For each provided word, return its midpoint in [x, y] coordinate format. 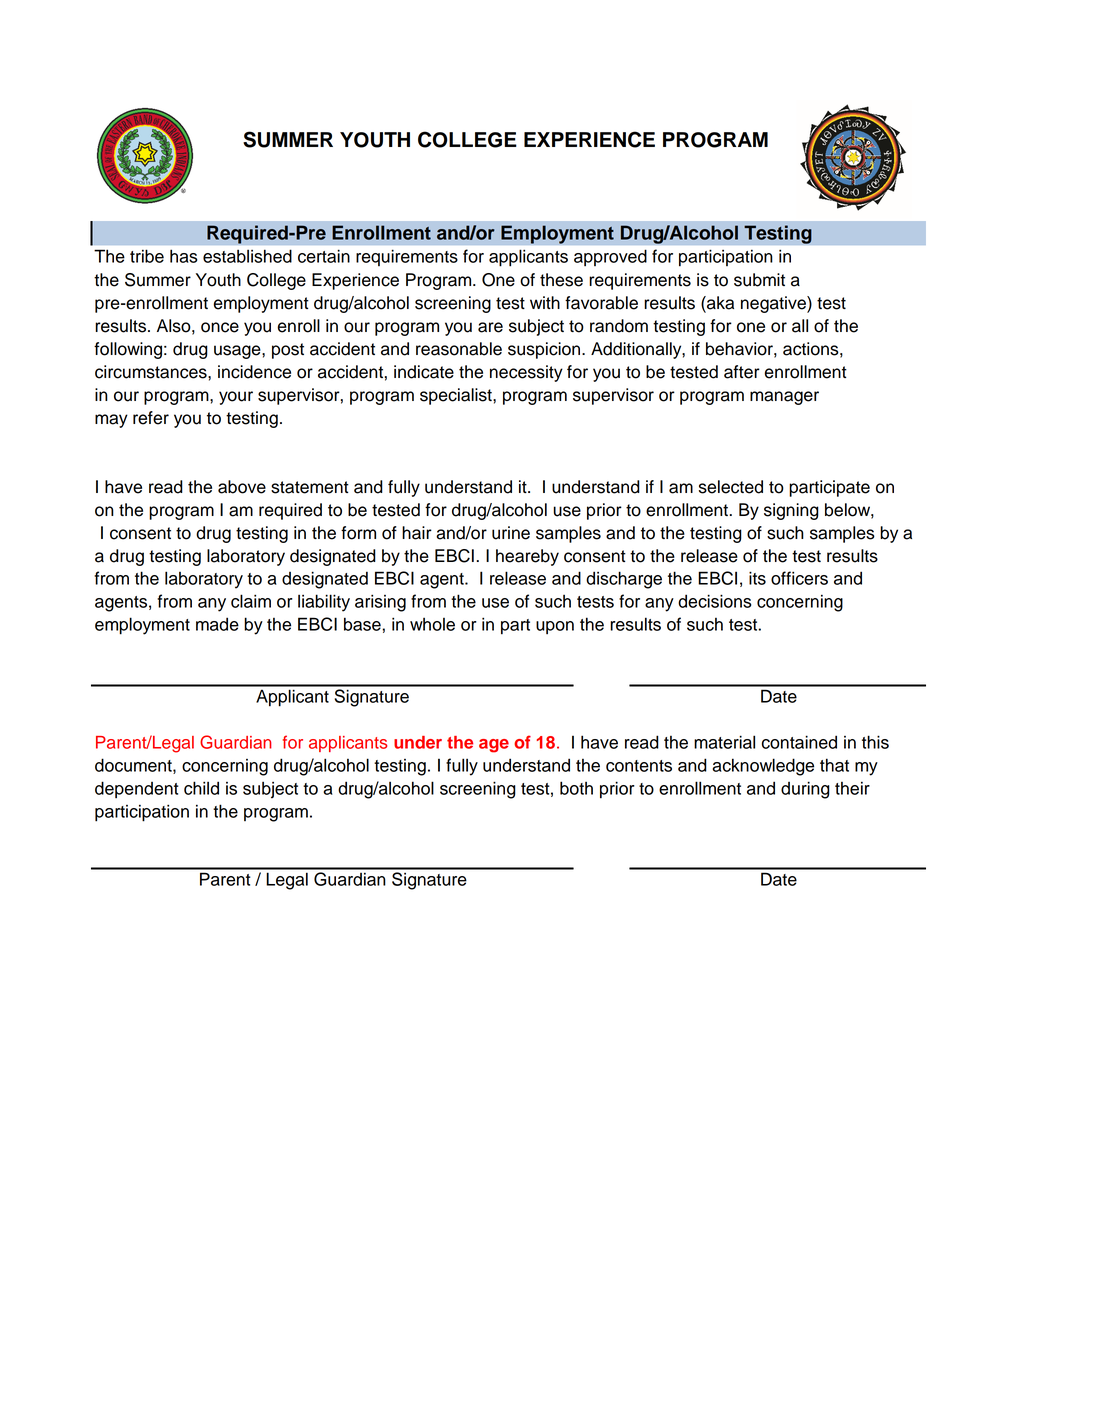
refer [151, 418]
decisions [714, 601]
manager [784, 398]
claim [251, 601]
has [183, 256]
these [561, 280]
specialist [457, 396]
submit [759, 280]
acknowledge [763, 767]
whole [432, 624]
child [201, 788]
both [576, 788]
